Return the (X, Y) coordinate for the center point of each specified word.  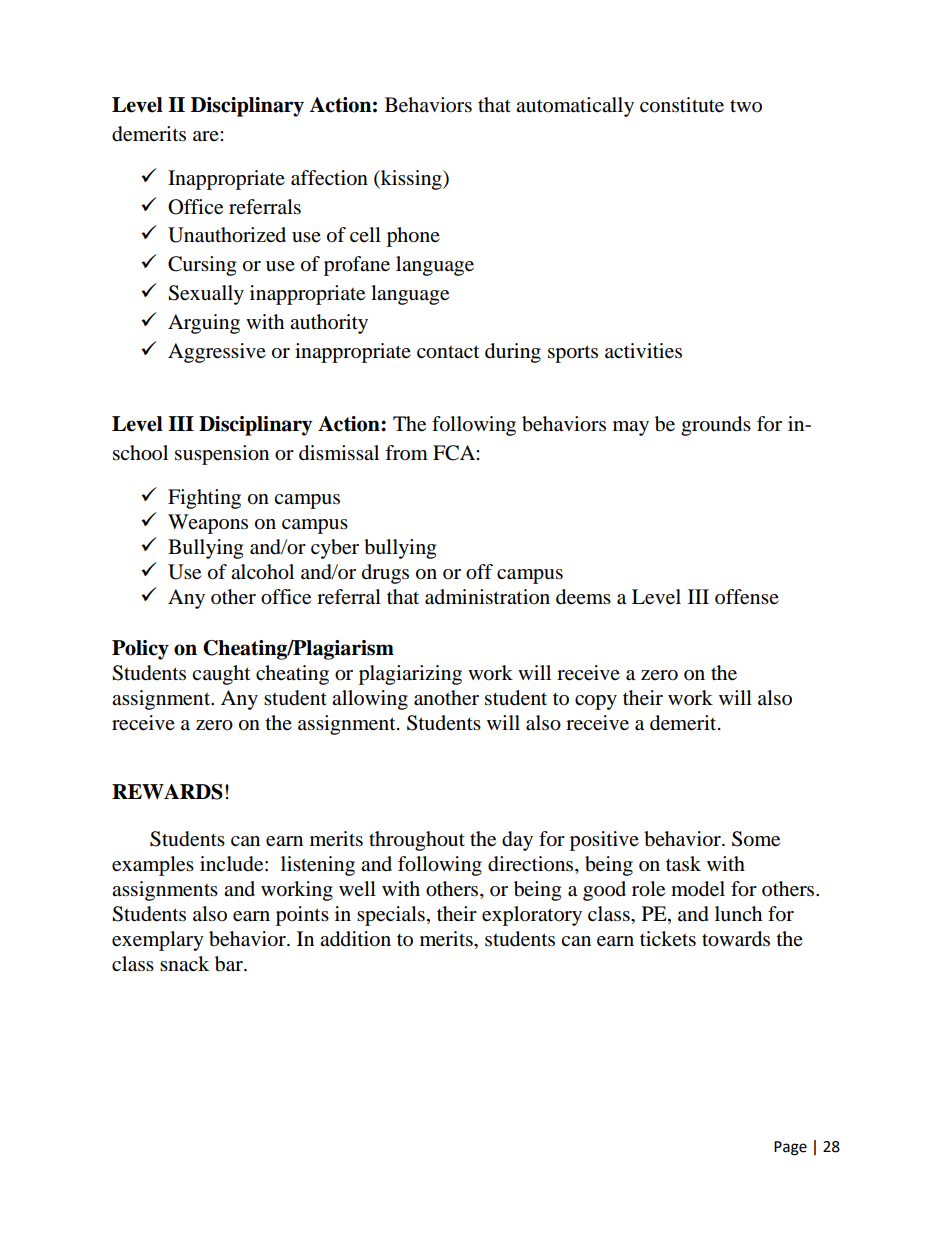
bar (230, 964)
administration (487, 597)
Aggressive (217, 353)
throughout (417, 841)
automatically (575, 107)
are (207, 136)
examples (153, 866)
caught (221, 675)
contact (448, 352)
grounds (716, 426)
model (698, 889)
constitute (682, 105)
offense (747, 597)
